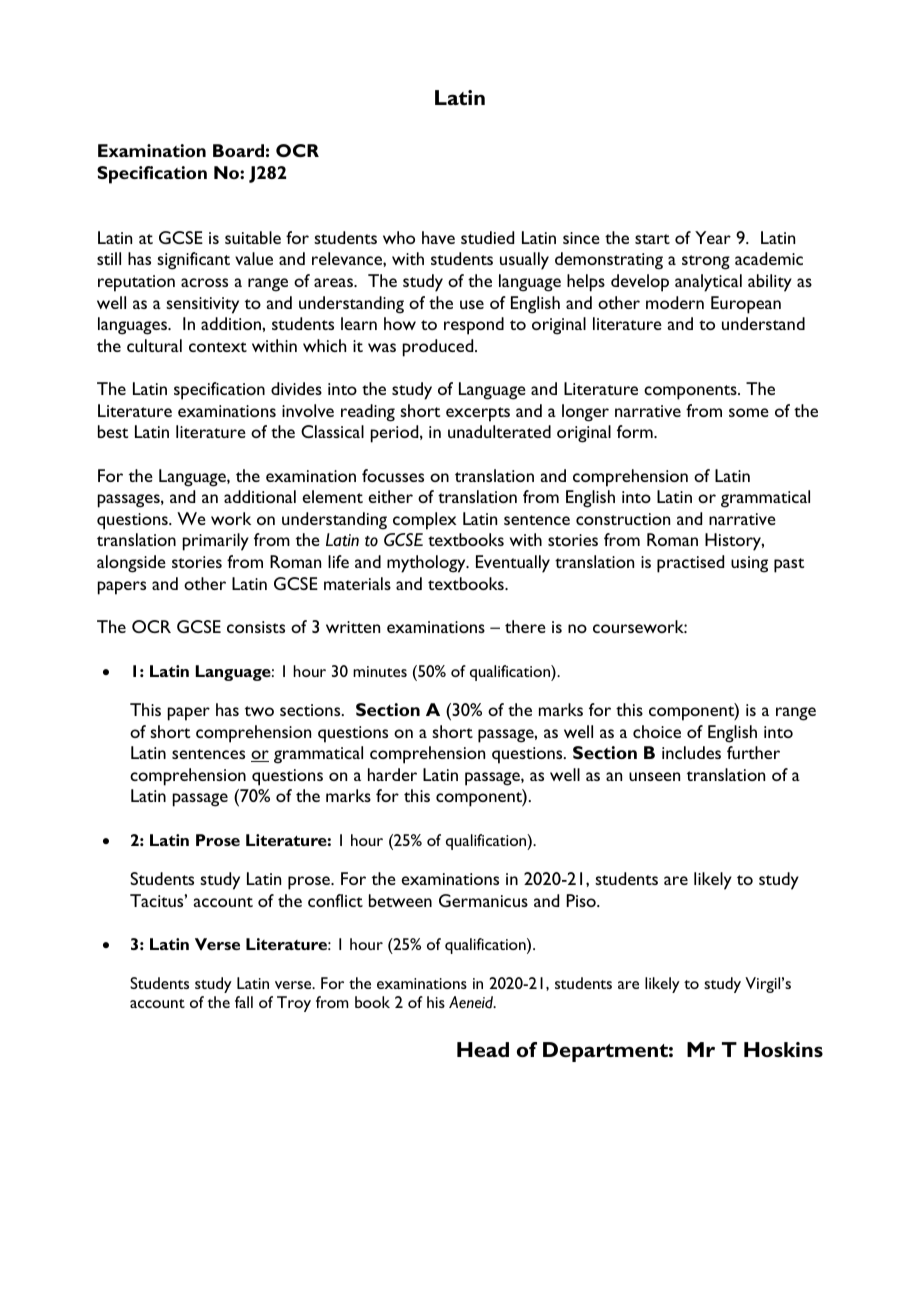 This page has width=924, height=1308. Describe the element at coordinates (216, 542) in the page. I see `primarily` at that location.
